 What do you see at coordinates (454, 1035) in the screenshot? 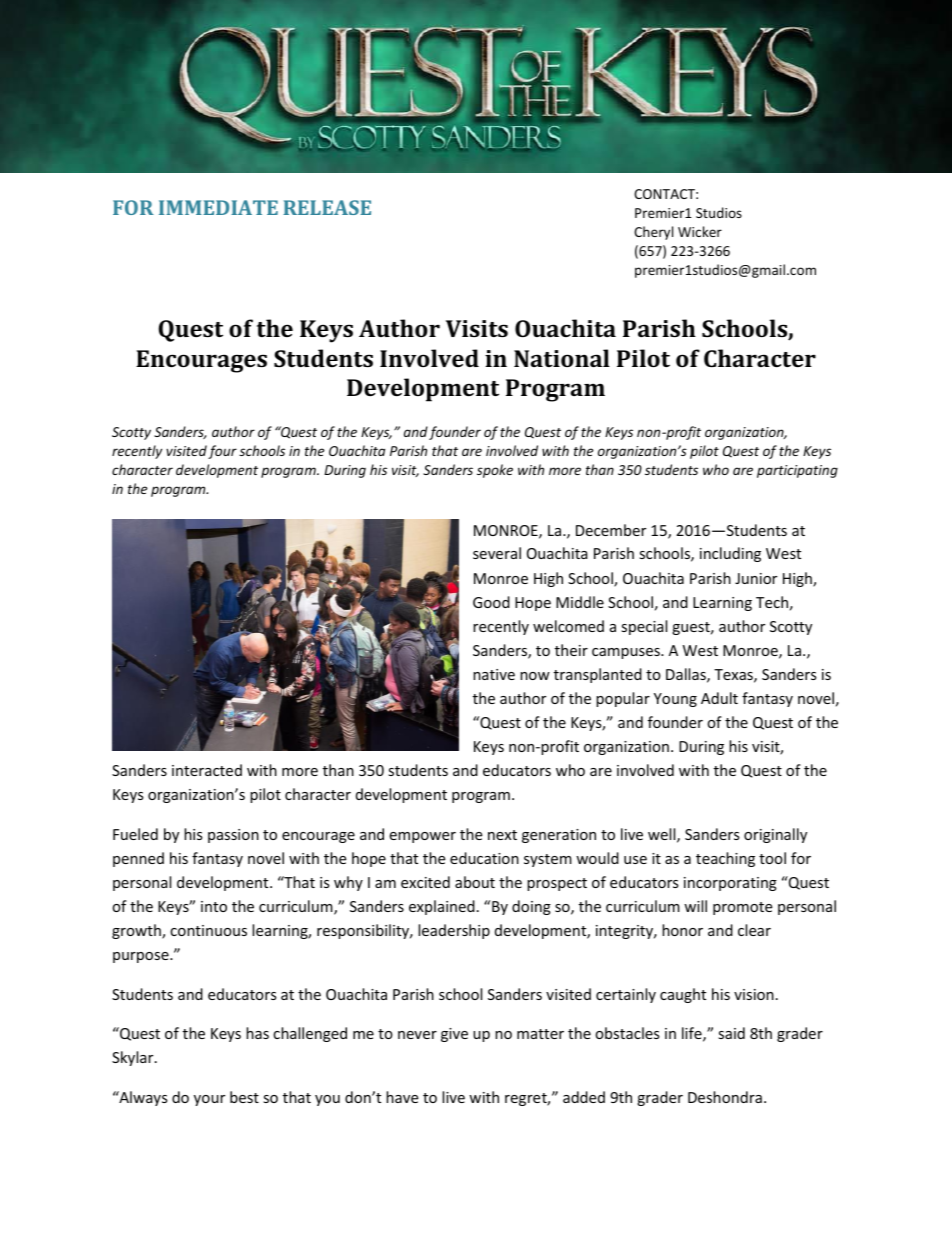
I see `give` at bounding box center [454, 1035].
